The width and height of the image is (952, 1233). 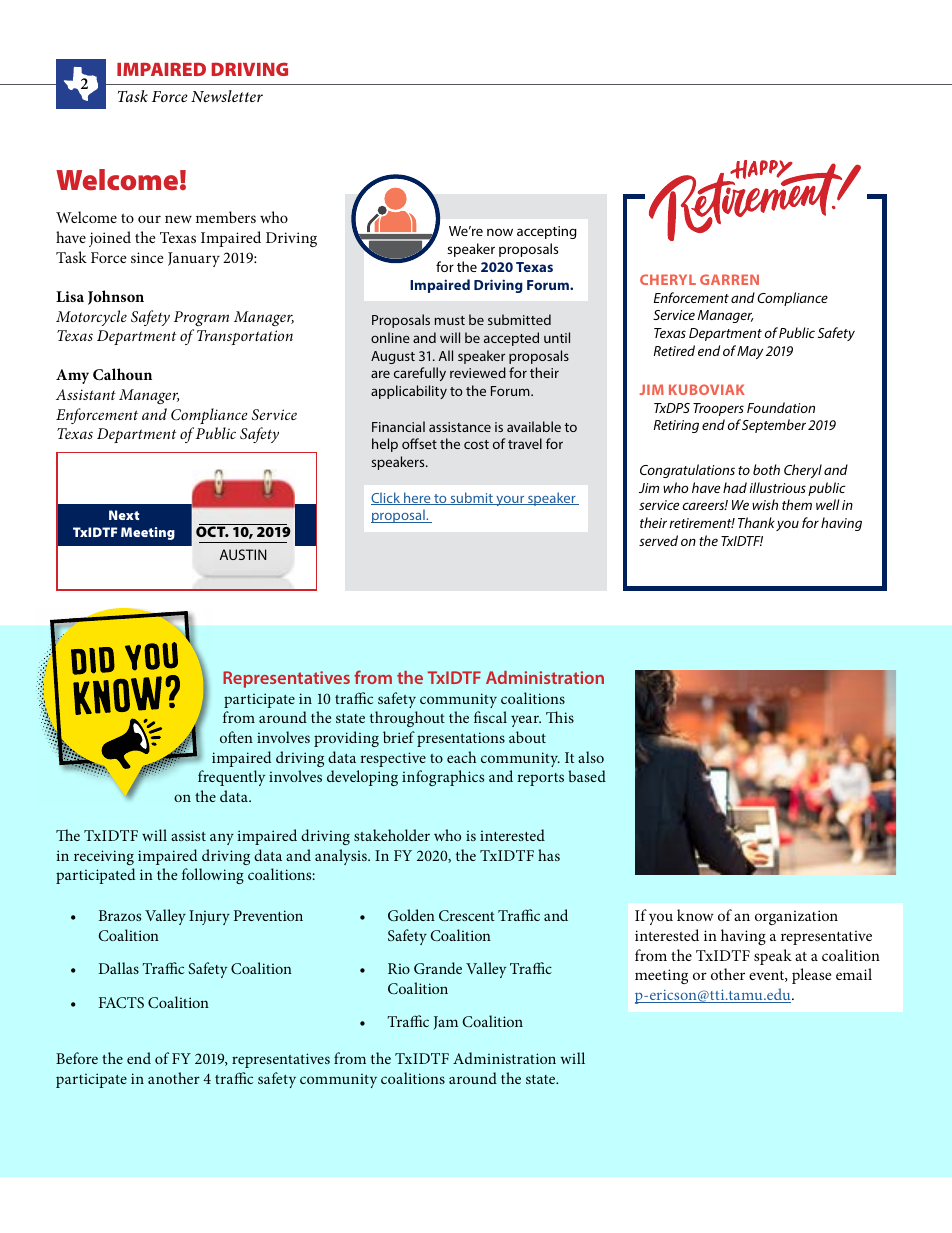 I want to click on your, so click(x=510, y=501).
